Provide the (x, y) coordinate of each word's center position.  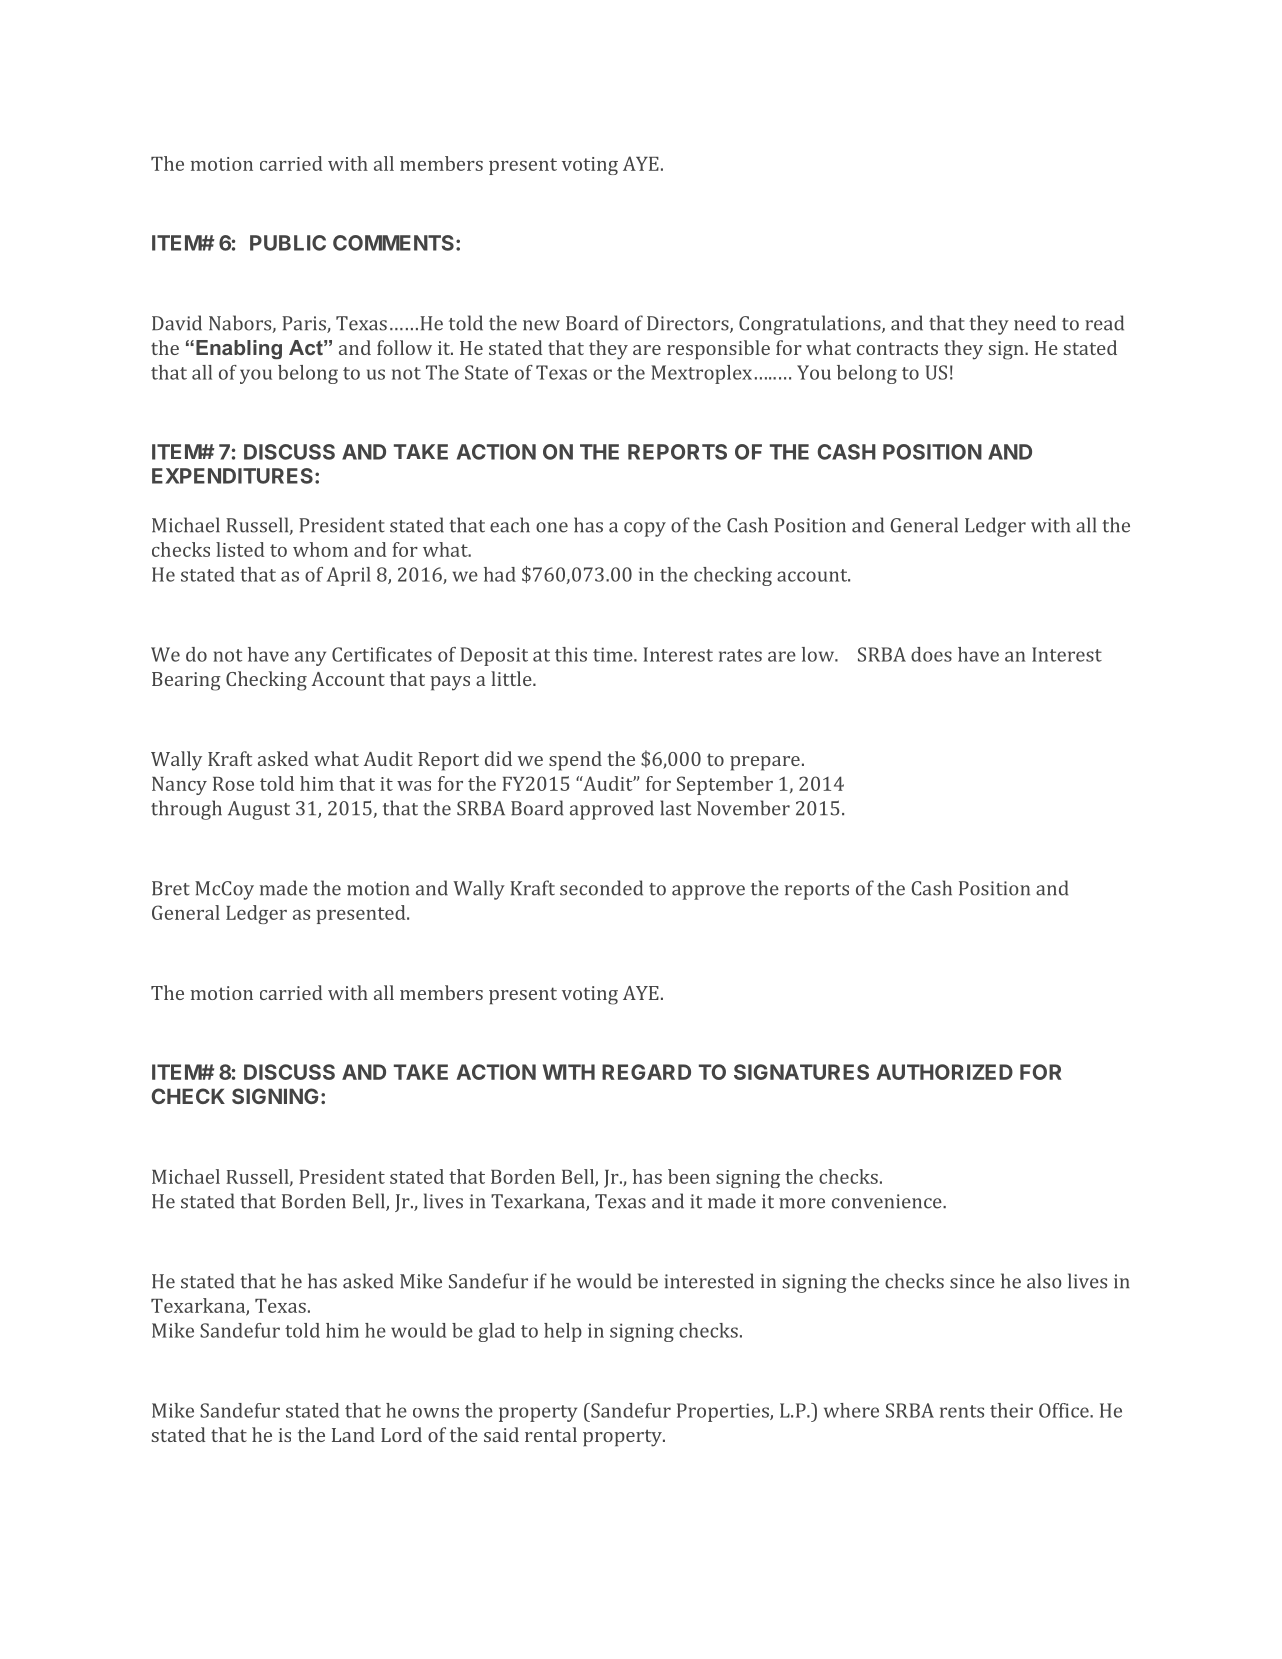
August (259, 810)
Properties (724, 1412)
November (743, 808)
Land (353, 1434)
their (1011, 1410)
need (1035, 323)
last (675, 808)
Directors (689, 324)
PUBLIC (288, 243)
